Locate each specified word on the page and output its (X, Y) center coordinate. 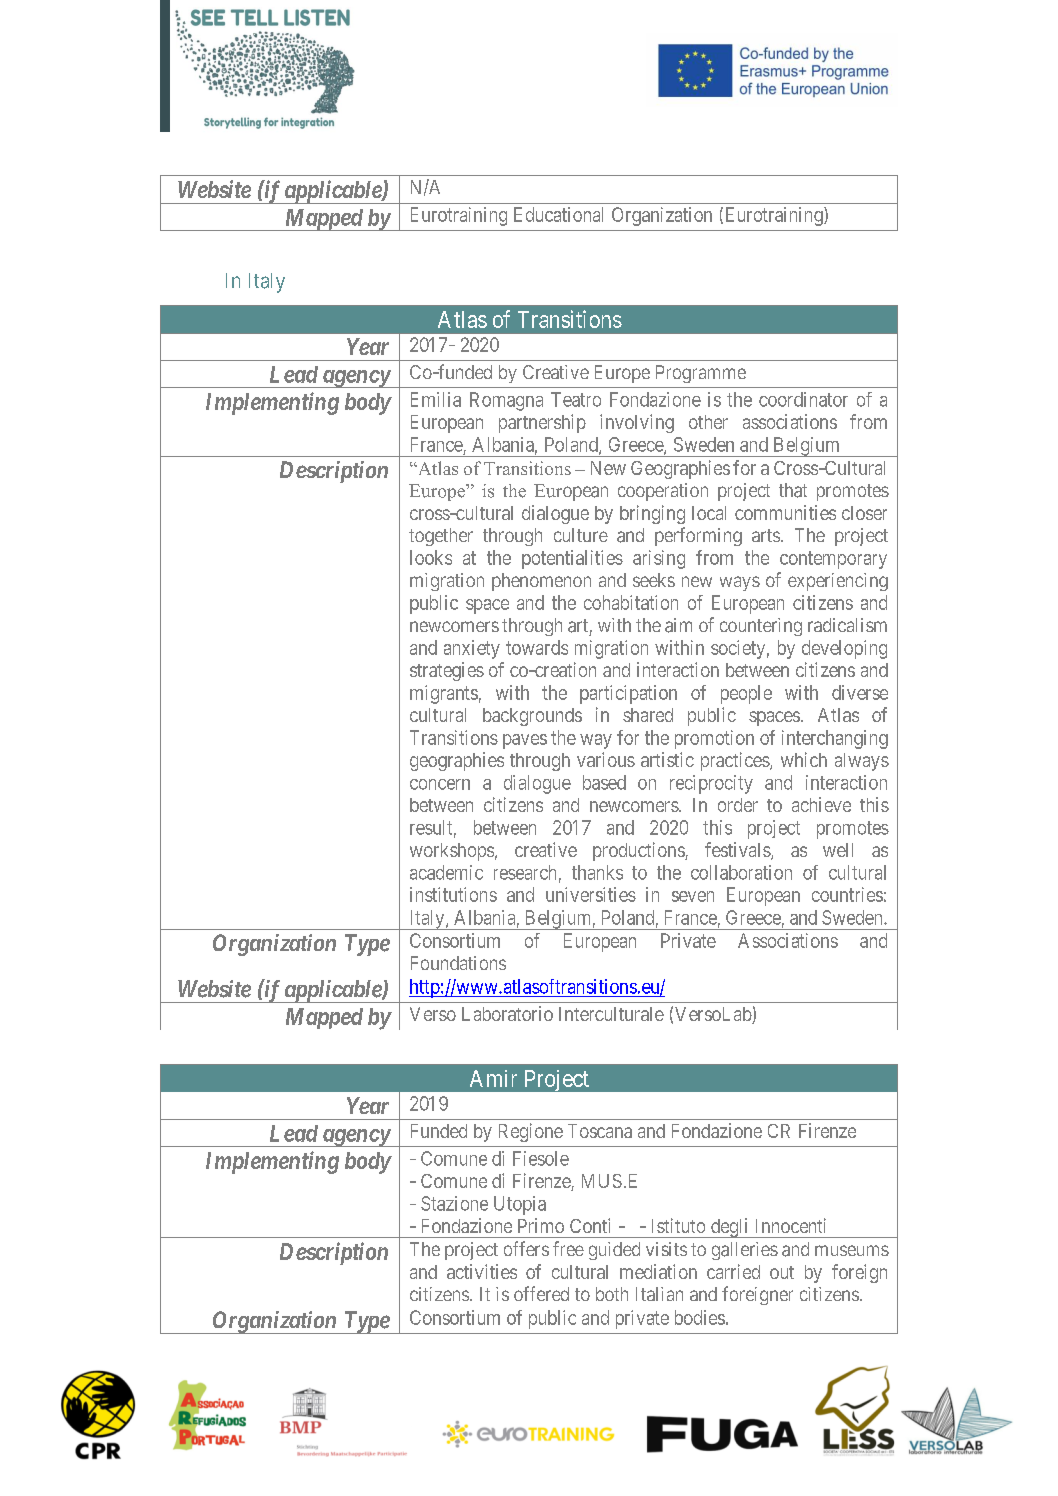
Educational (558, 214)
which (804, 759)
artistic (667, 759)
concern (440, 784)
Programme (701, 374)
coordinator (803, 399)
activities (482, 1271)
